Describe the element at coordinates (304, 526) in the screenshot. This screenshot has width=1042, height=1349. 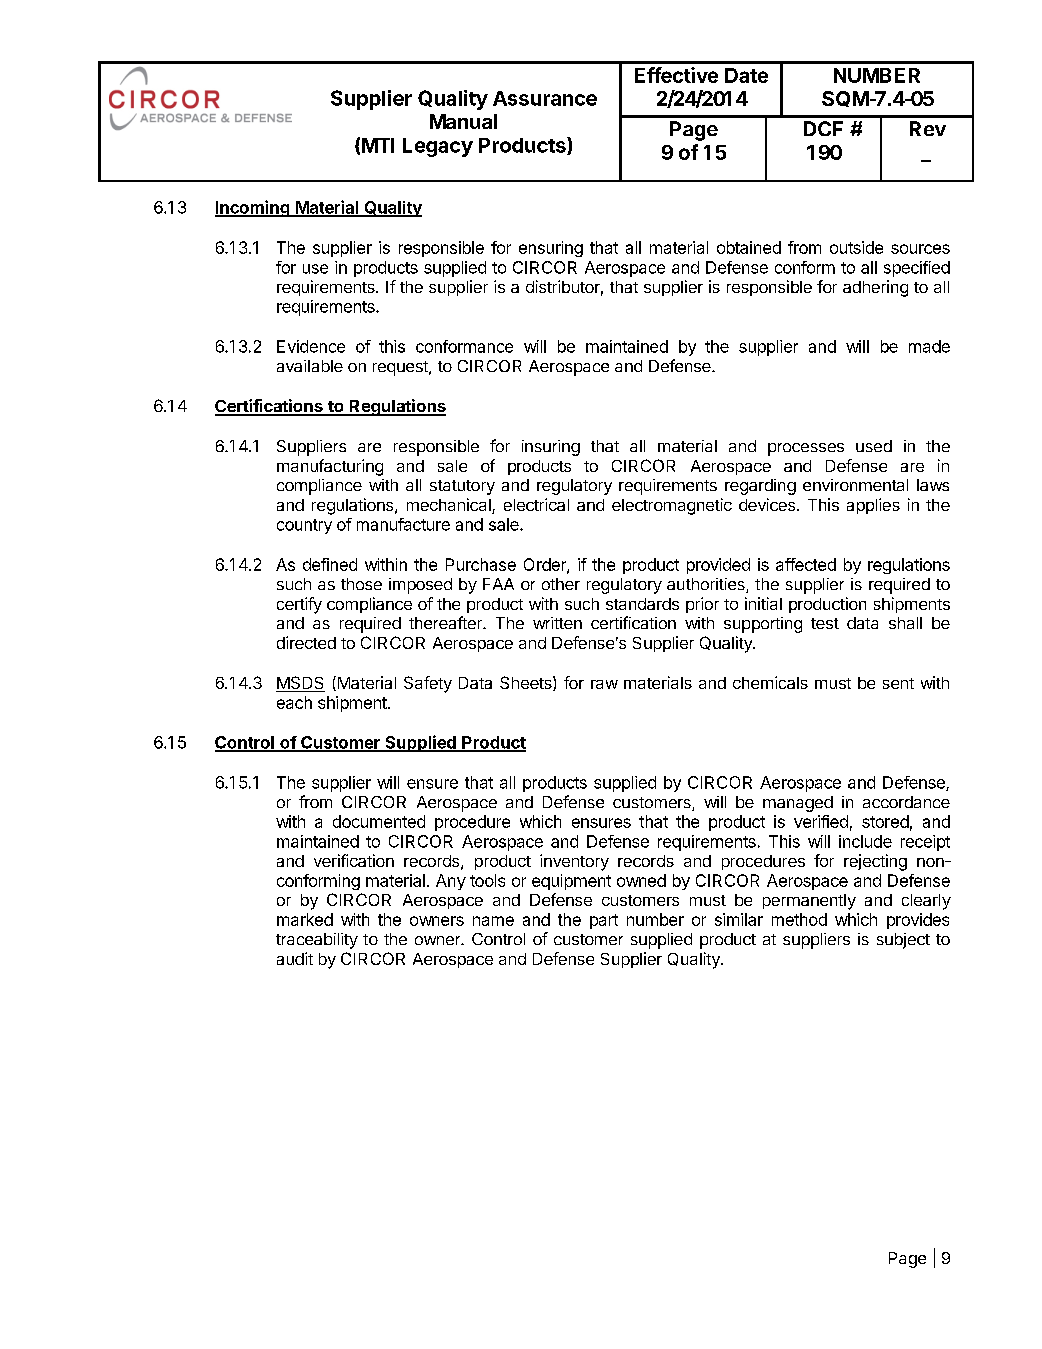
I see `country` at that location.
